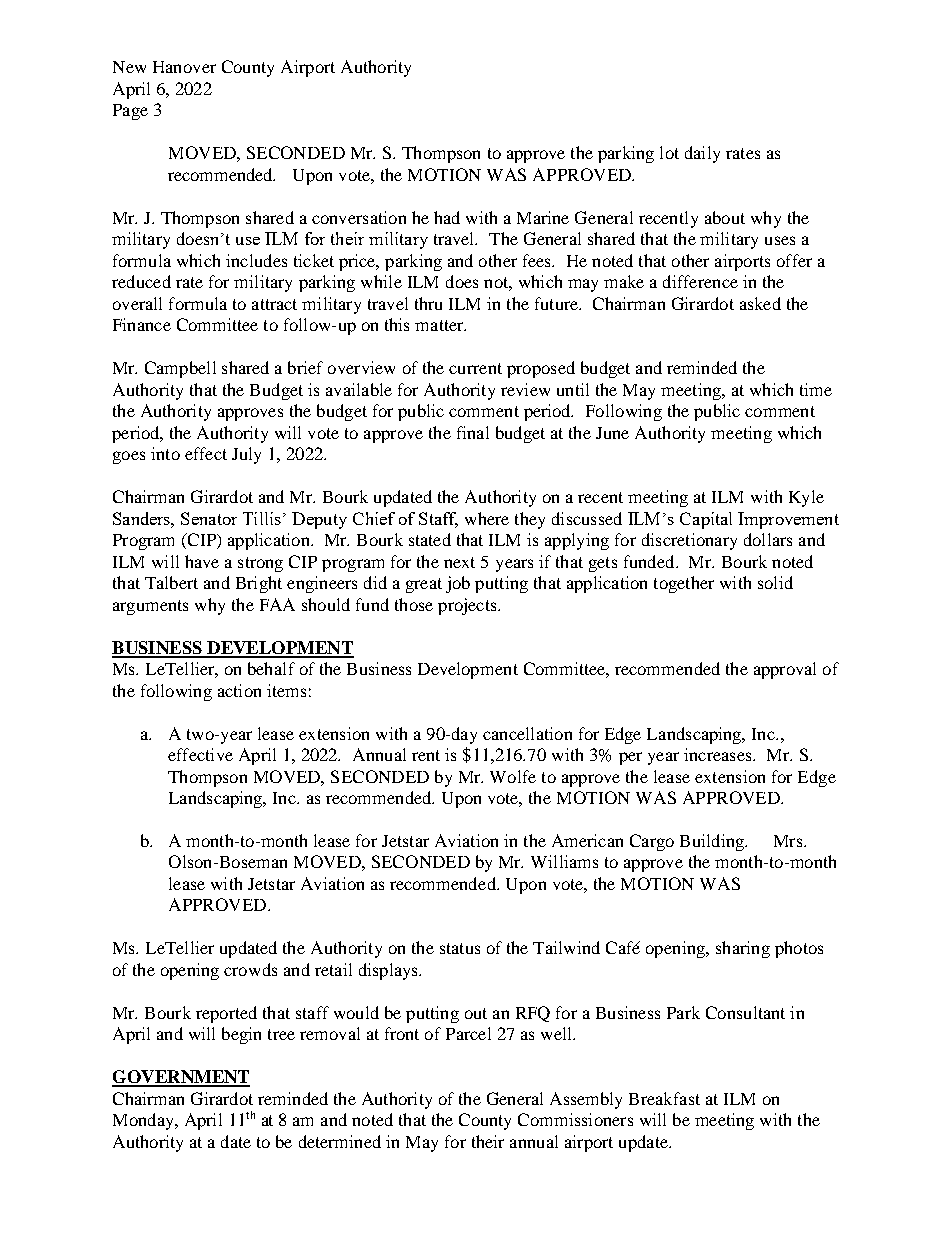 This page has width=952, height=1233. I want to click on matter, so click(440, 325).
